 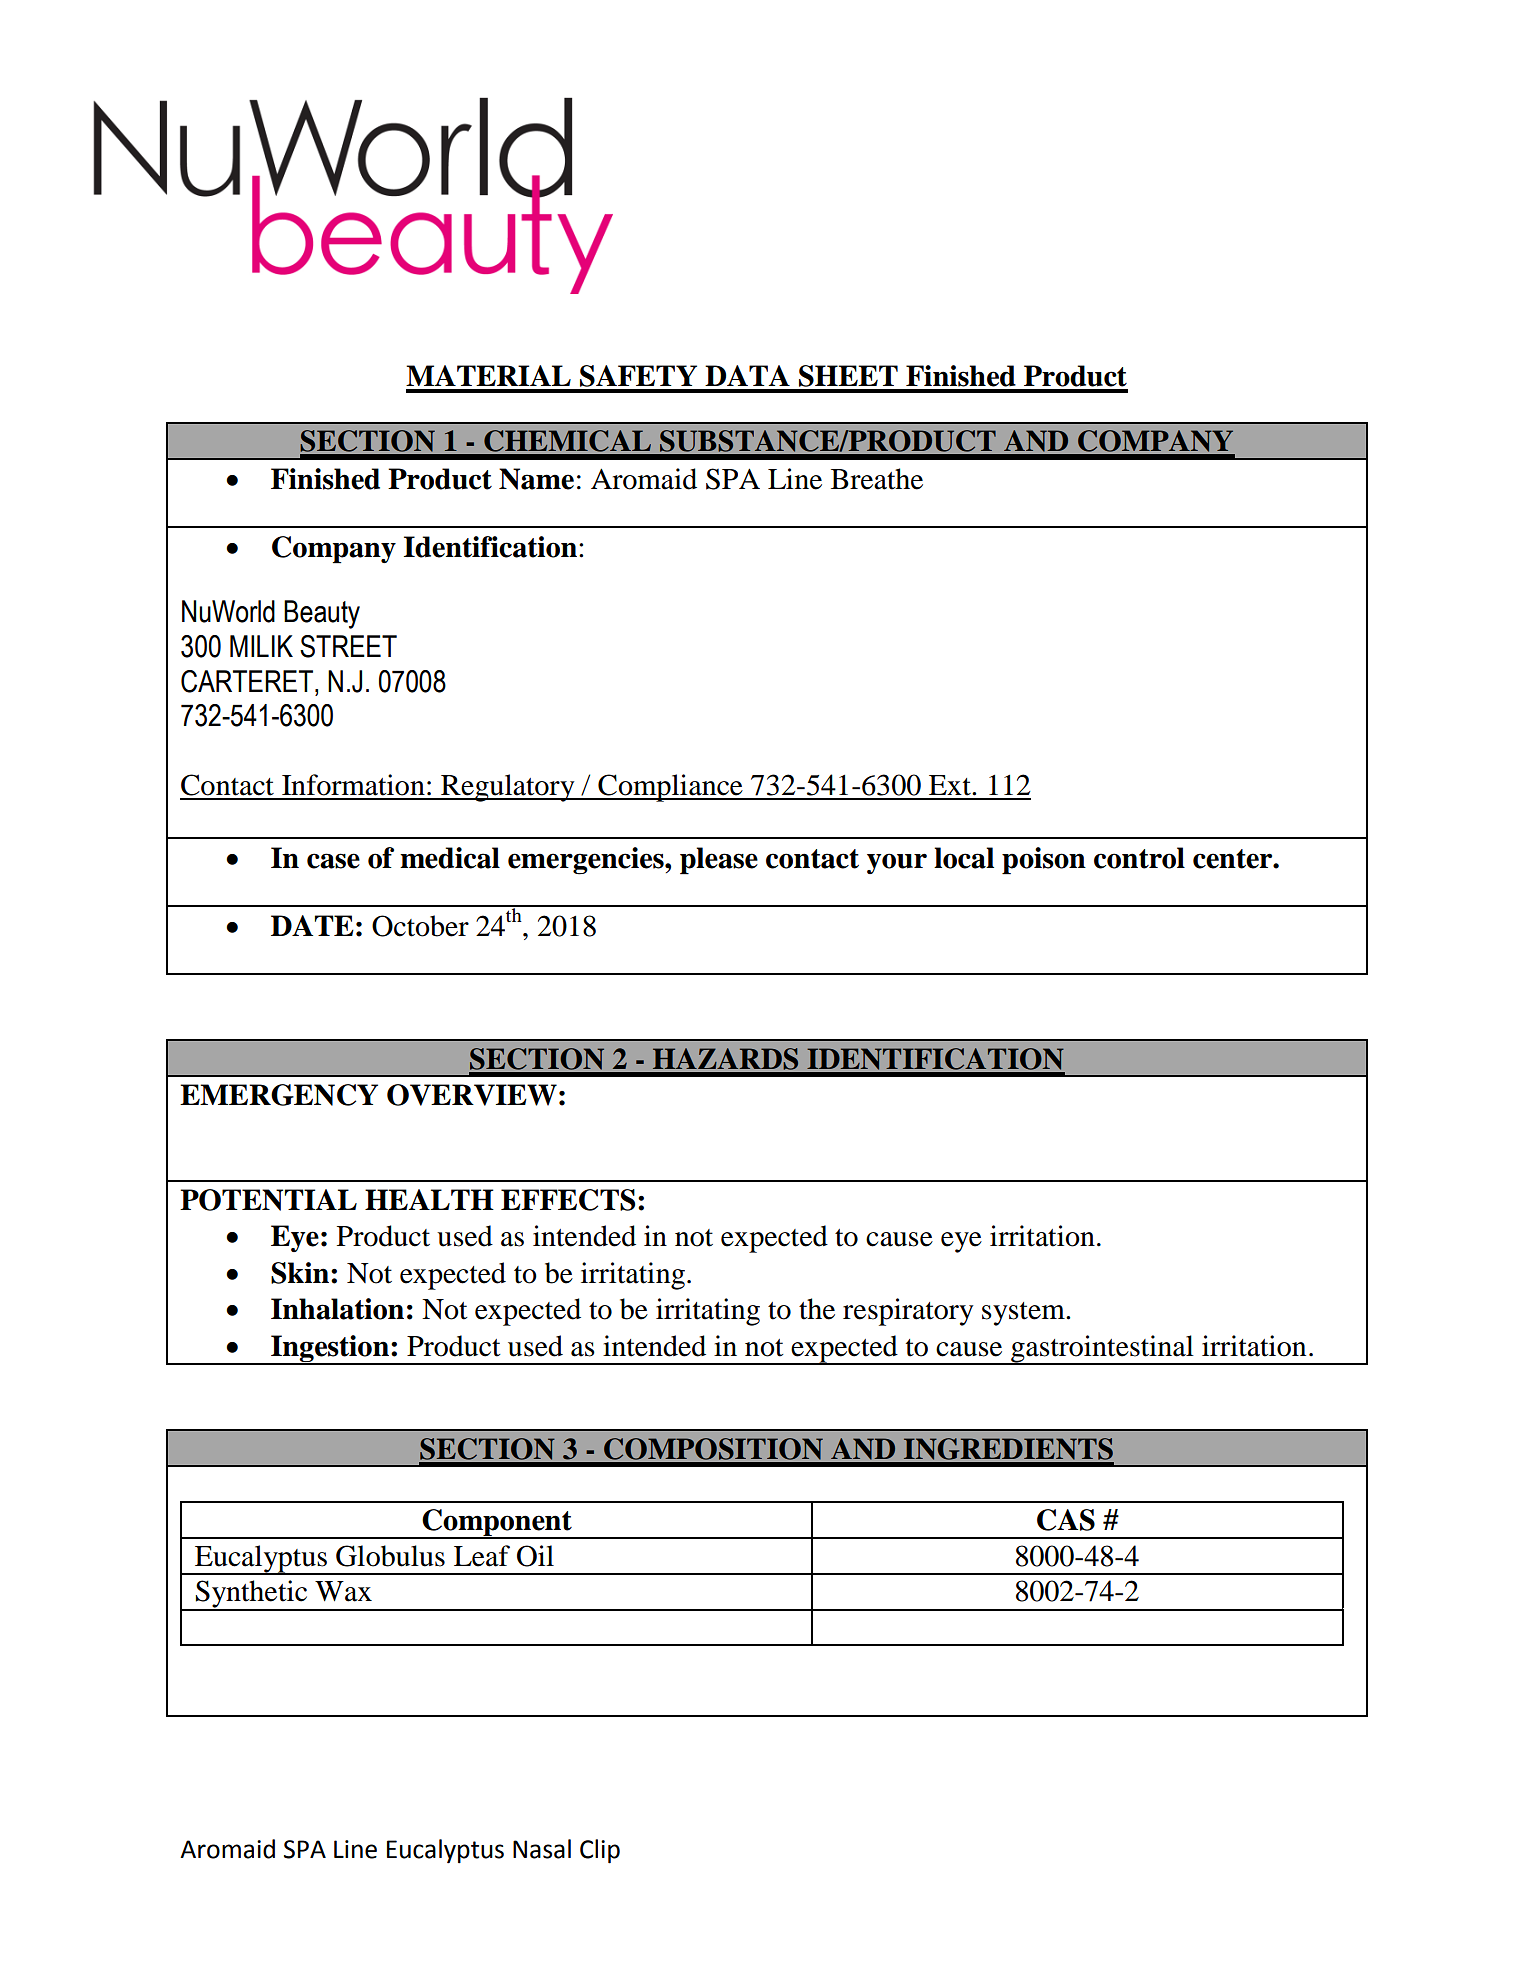 What do you see at coordinates (877, 479) in the document?
I see `Breathe` at bounding box center [877, 479].
